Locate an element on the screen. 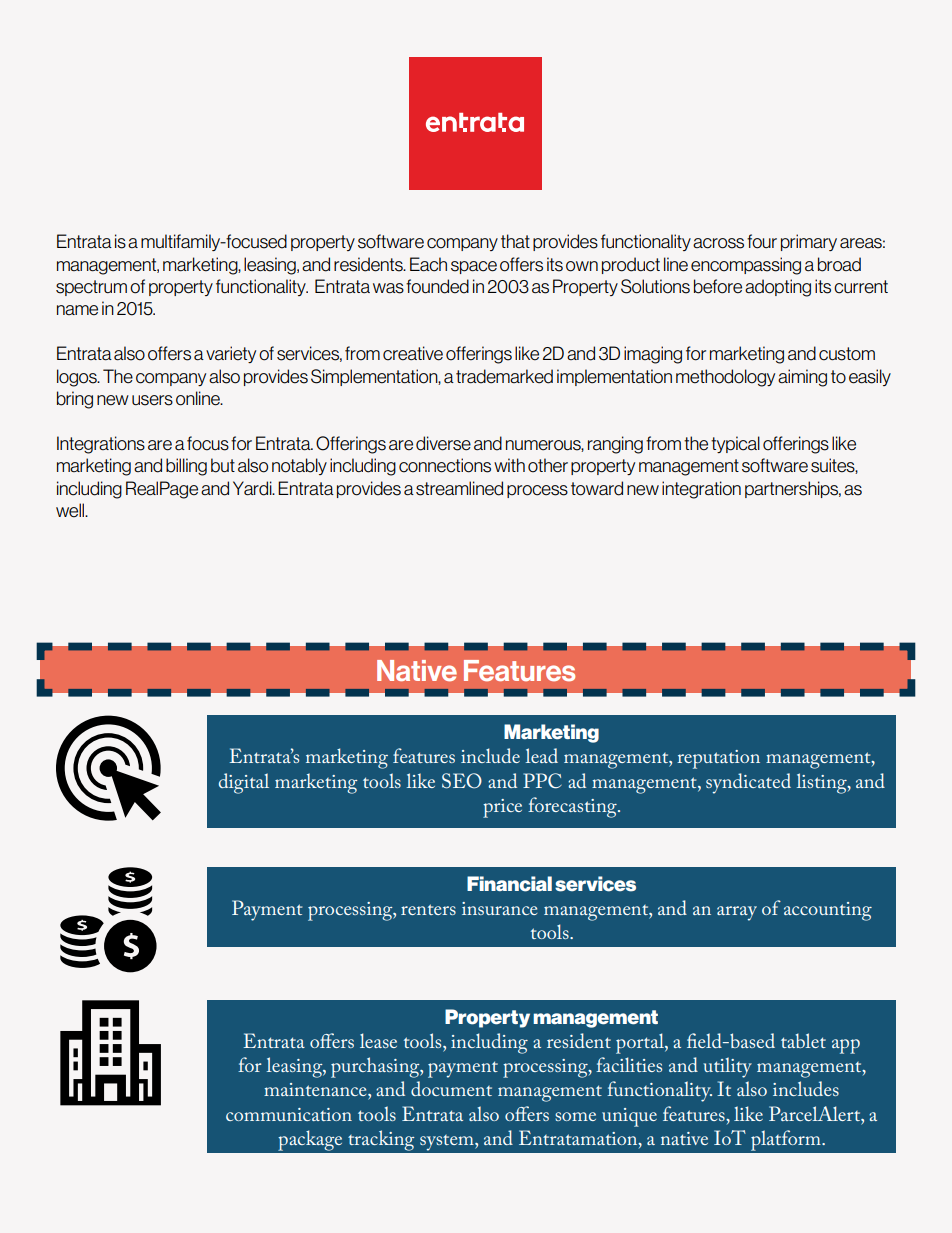 The width and height of the screenshot is (952, 1233). syndicated is located at coordinates (748, 783).
